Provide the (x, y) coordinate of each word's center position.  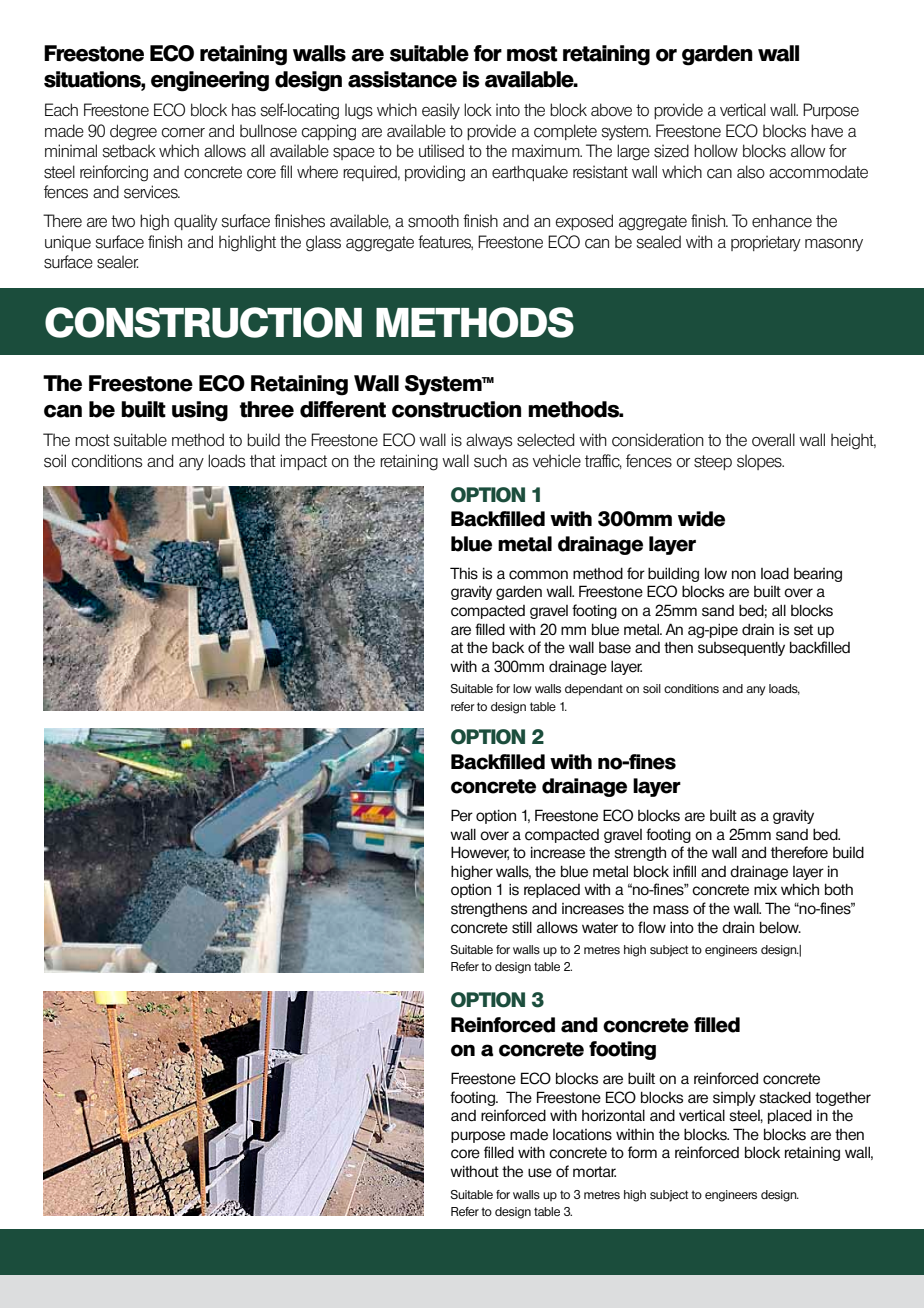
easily (441, 111)
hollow (716, 151)
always (489, 441)
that (263, 460)
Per (462, 815)
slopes (760, 462)
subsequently (741, 648)
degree (133, 132)
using (200, 411)
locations (582, 1135)
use (540, 1173)
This (464, 573)
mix (765, 889)
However (480, 853)
